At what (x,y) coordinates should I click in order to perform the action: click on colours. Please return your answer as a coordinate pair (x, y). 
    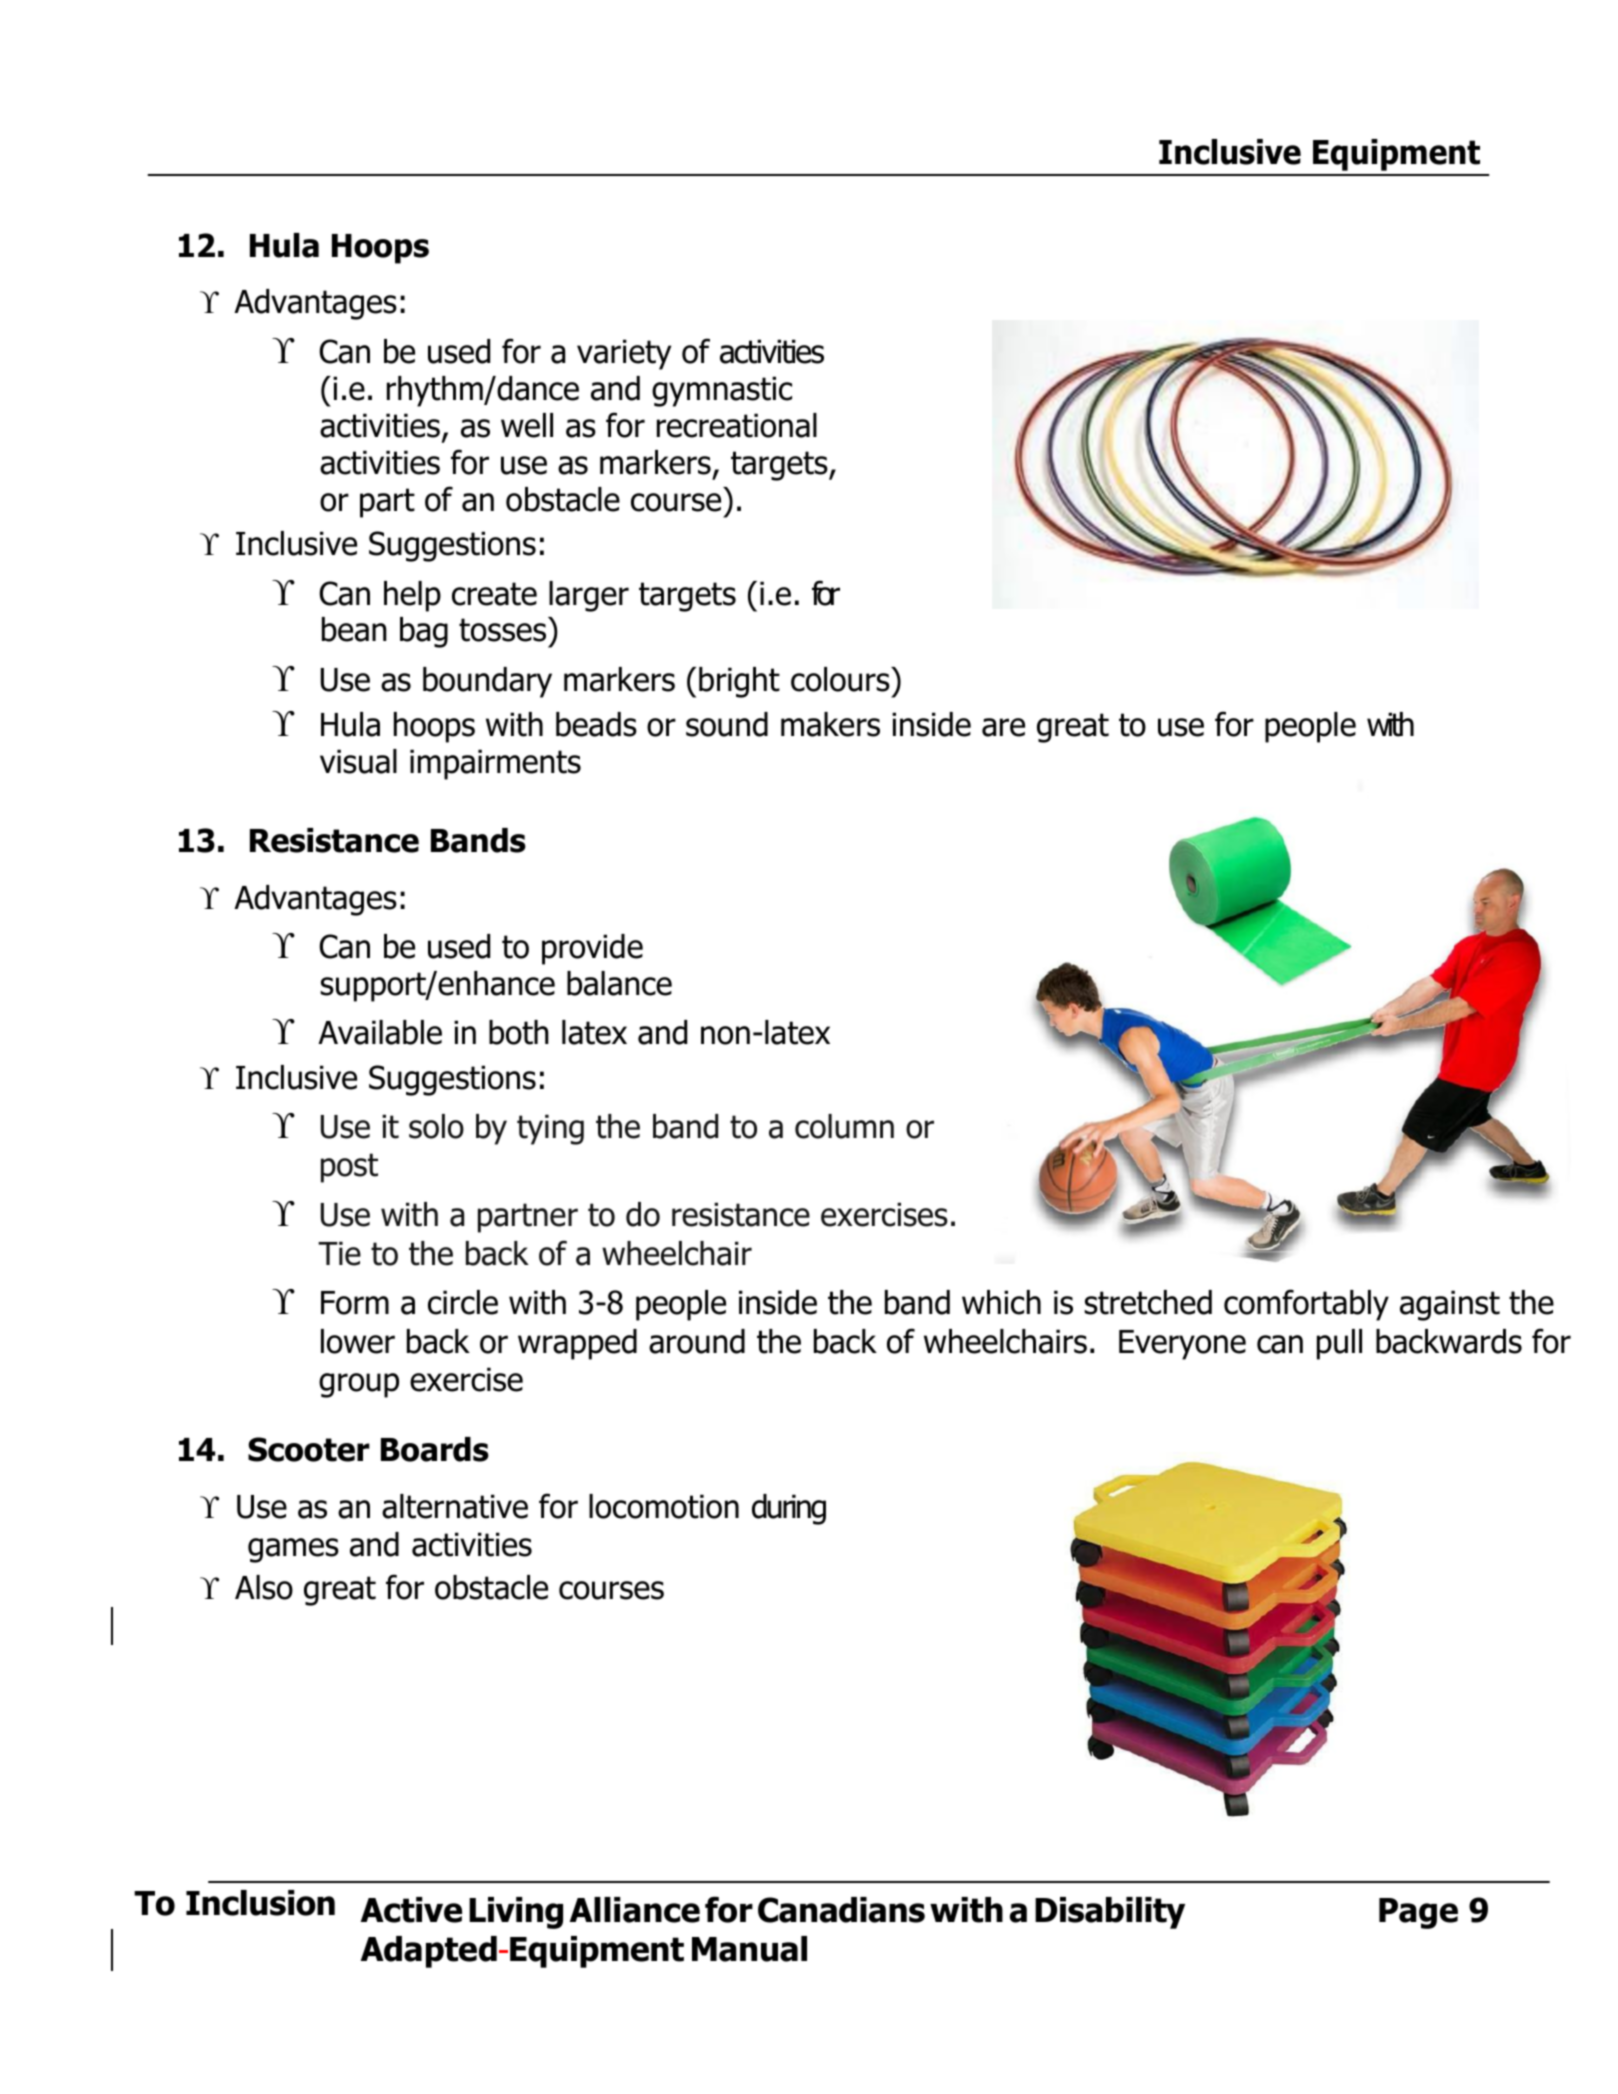
    Looking at the image, I should click on (841, 679).
